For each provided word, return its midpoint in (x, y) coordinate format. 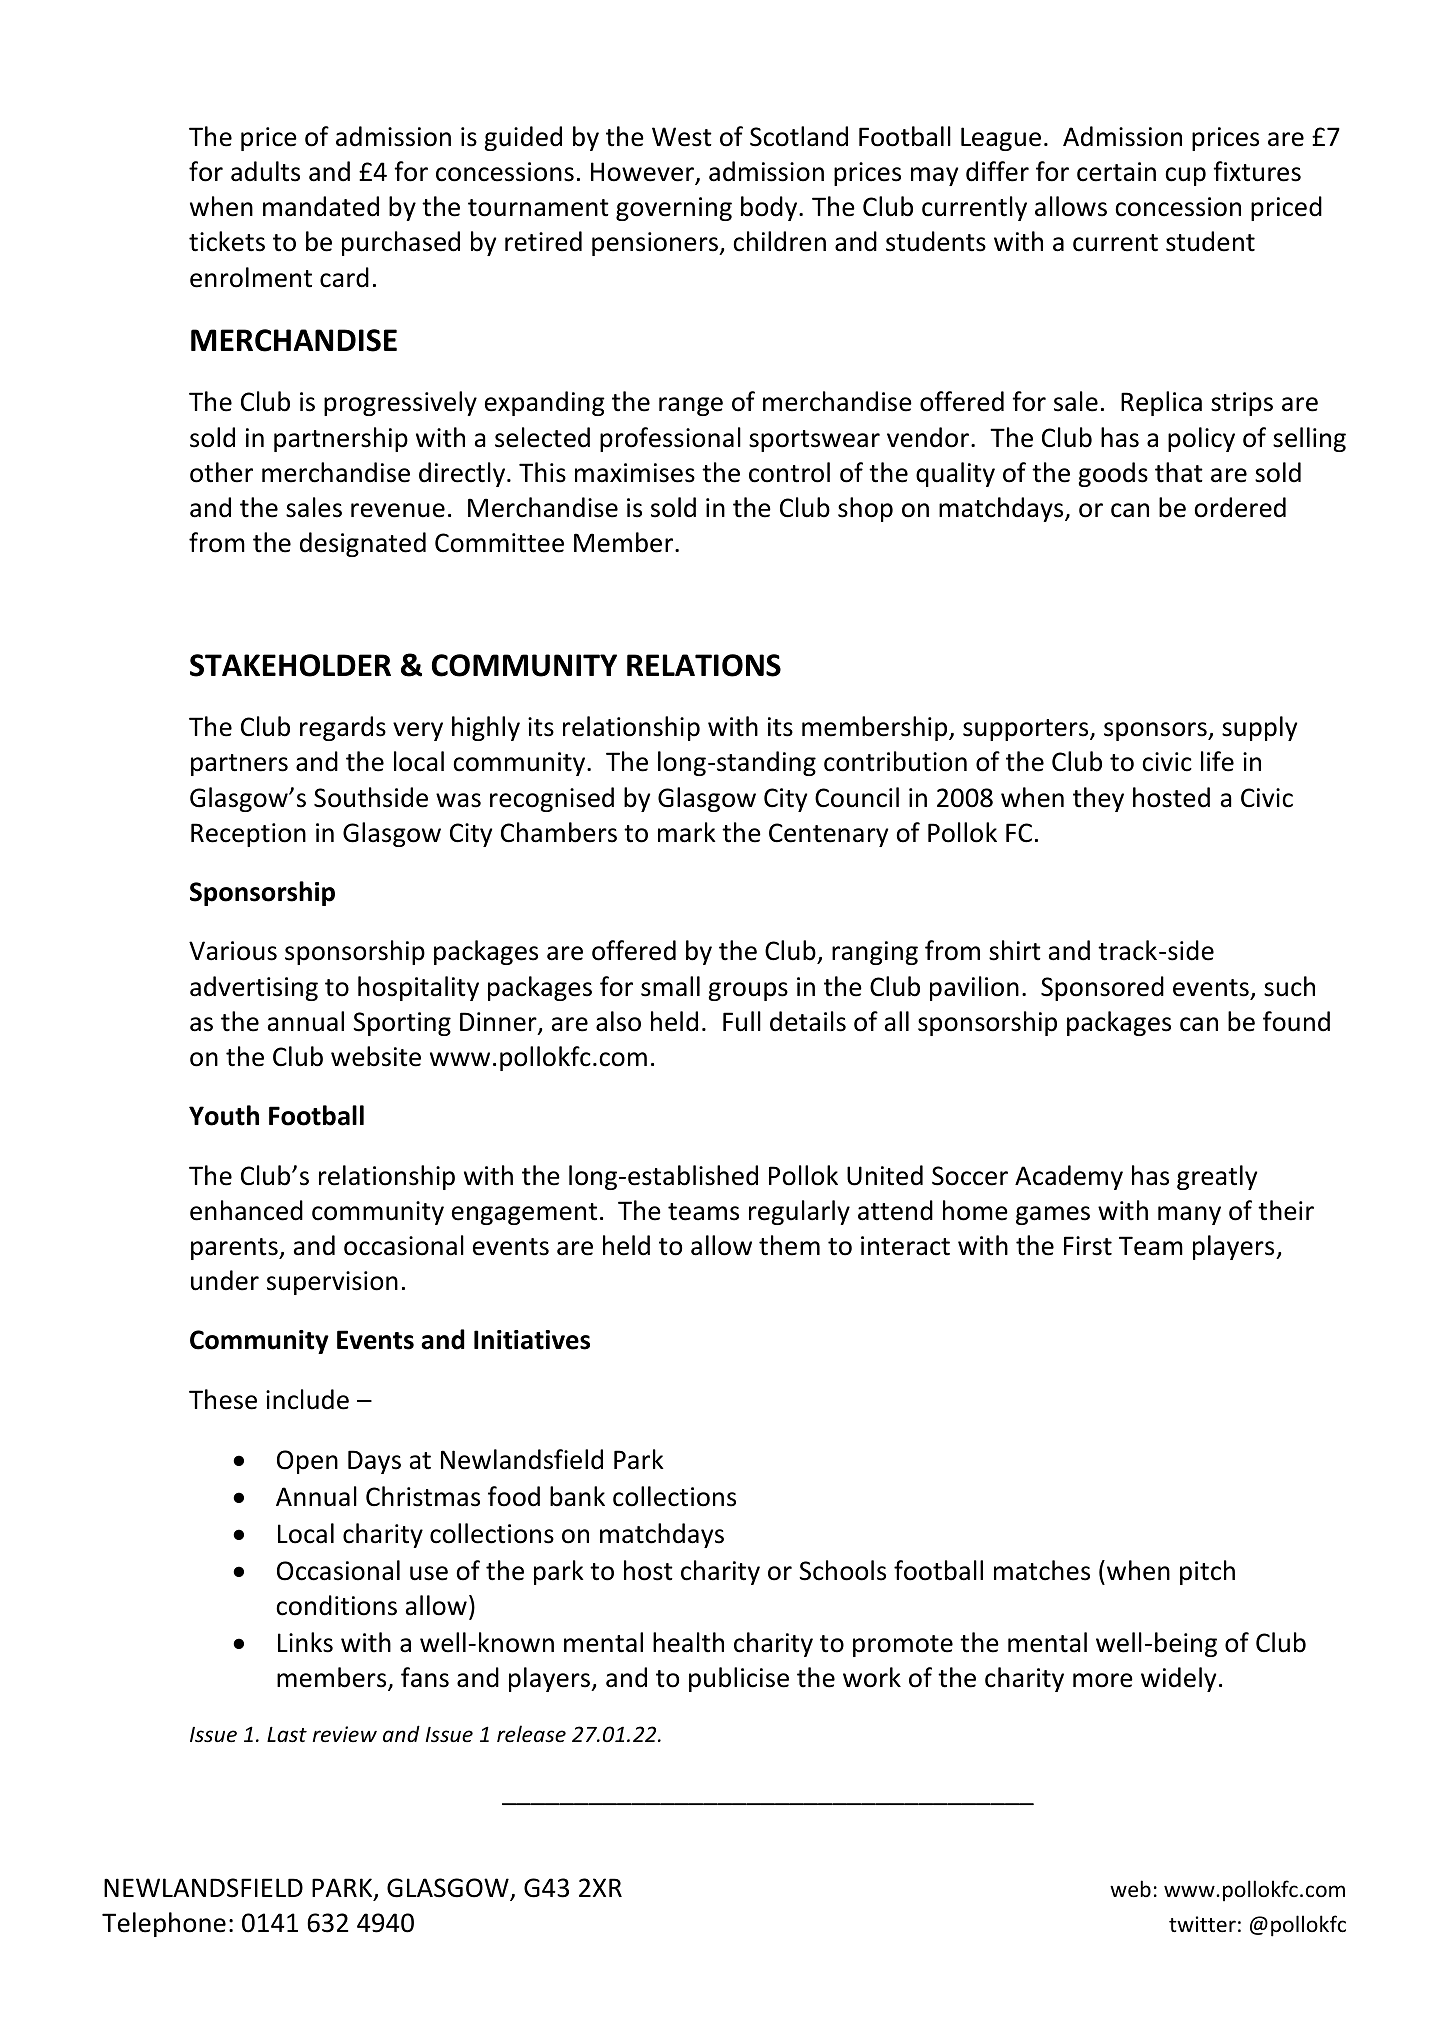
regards (343, 728)
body (770, 208)
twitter (1202, 1924)
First (1088, 1246)
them (789, 1245)
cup (1185, 176)
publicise (739, 1679)
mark (687, 832)
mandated (321, 206)
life (1217, 761)
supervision (332, 1283)
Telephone (164, 1924)
